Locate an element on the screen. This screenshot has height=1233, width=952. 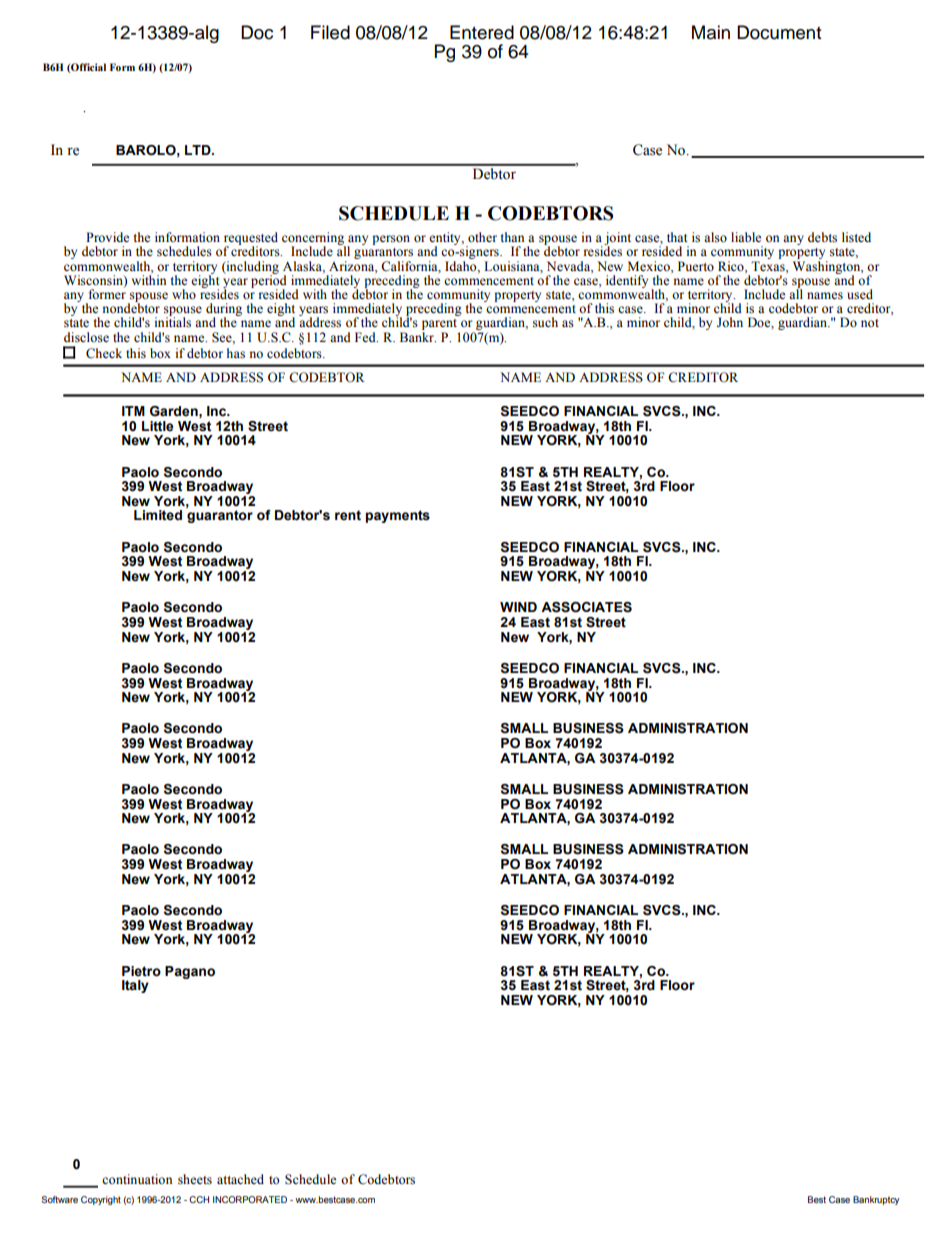
LTD is located at coordinates (199, 150).
